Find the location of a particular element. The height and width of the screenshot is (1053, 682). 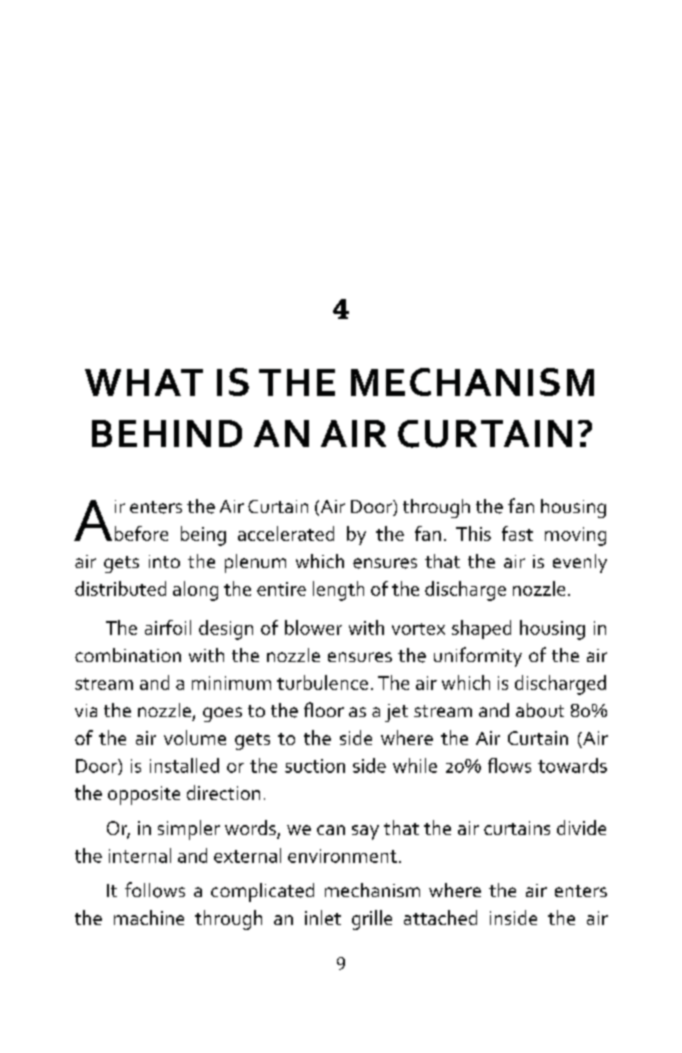

towards is located at coordinates (572, 765).
